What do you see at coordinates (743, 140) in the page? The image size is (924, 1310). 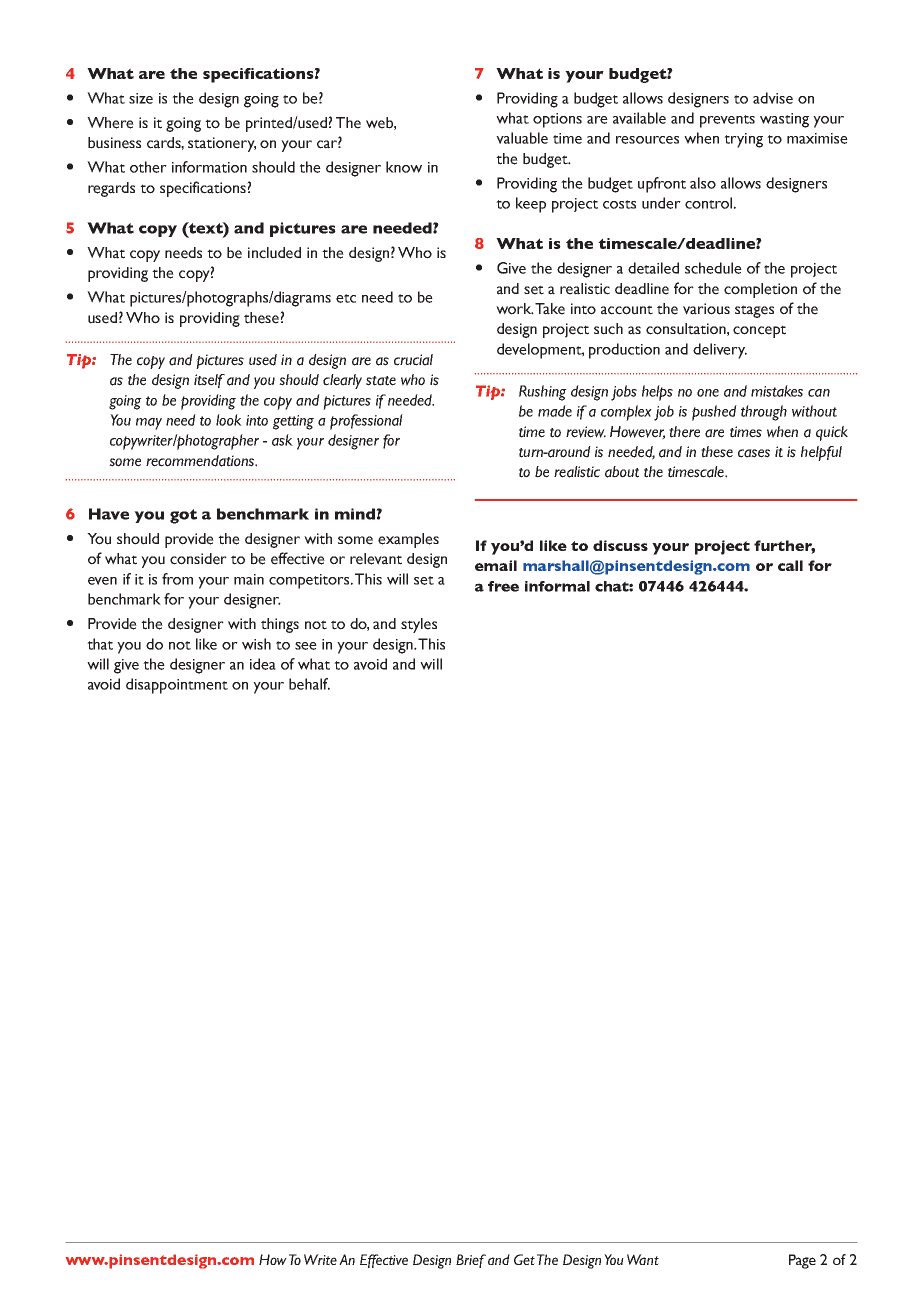 I see `trying` at bounding box center [743, 140].
